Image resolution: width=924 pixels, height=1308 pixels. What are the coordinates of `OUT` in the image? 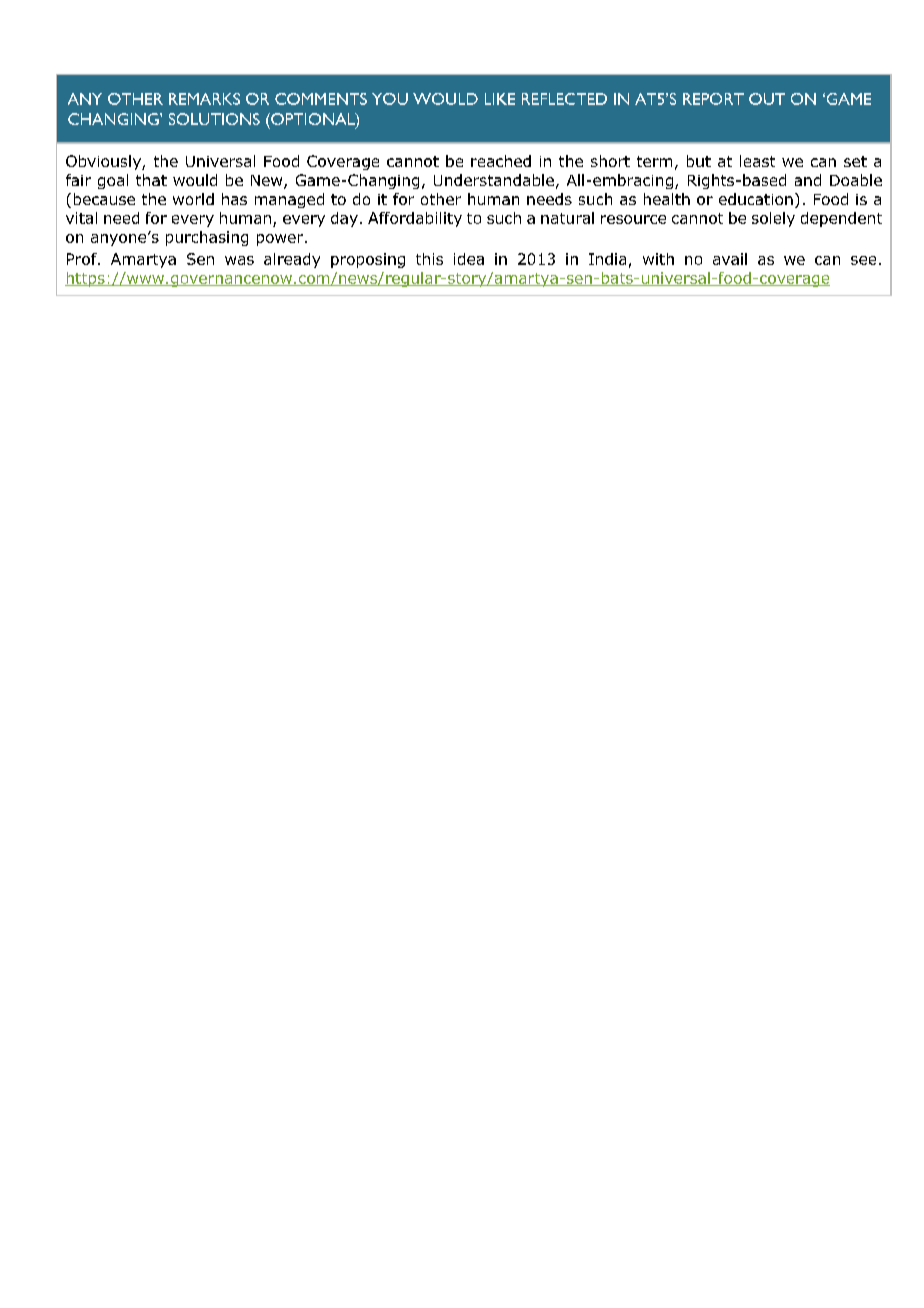 It's located at (767, 99).
